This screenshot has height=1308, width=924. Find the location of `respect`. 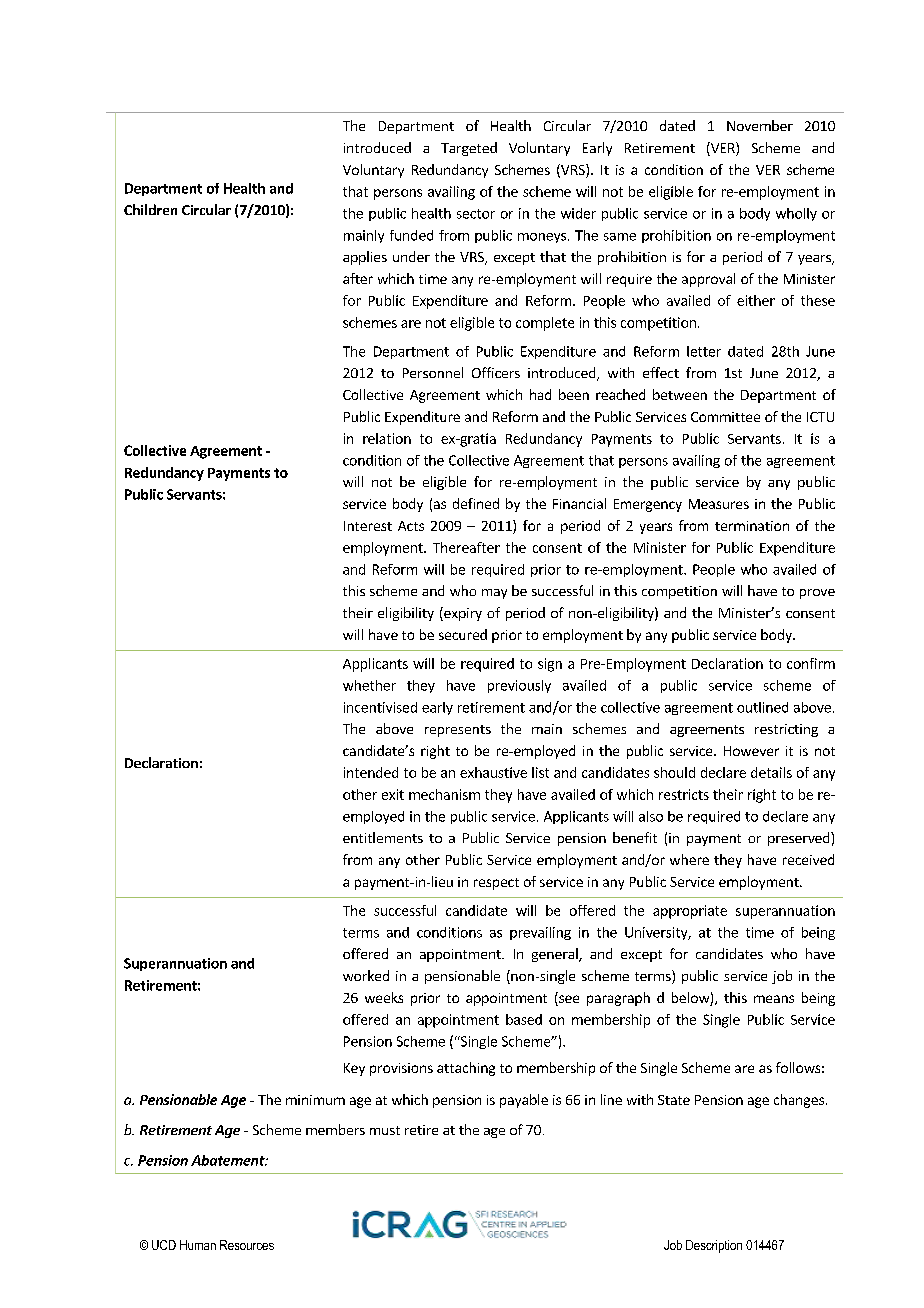

respect is located at coordinates (496, 884).
